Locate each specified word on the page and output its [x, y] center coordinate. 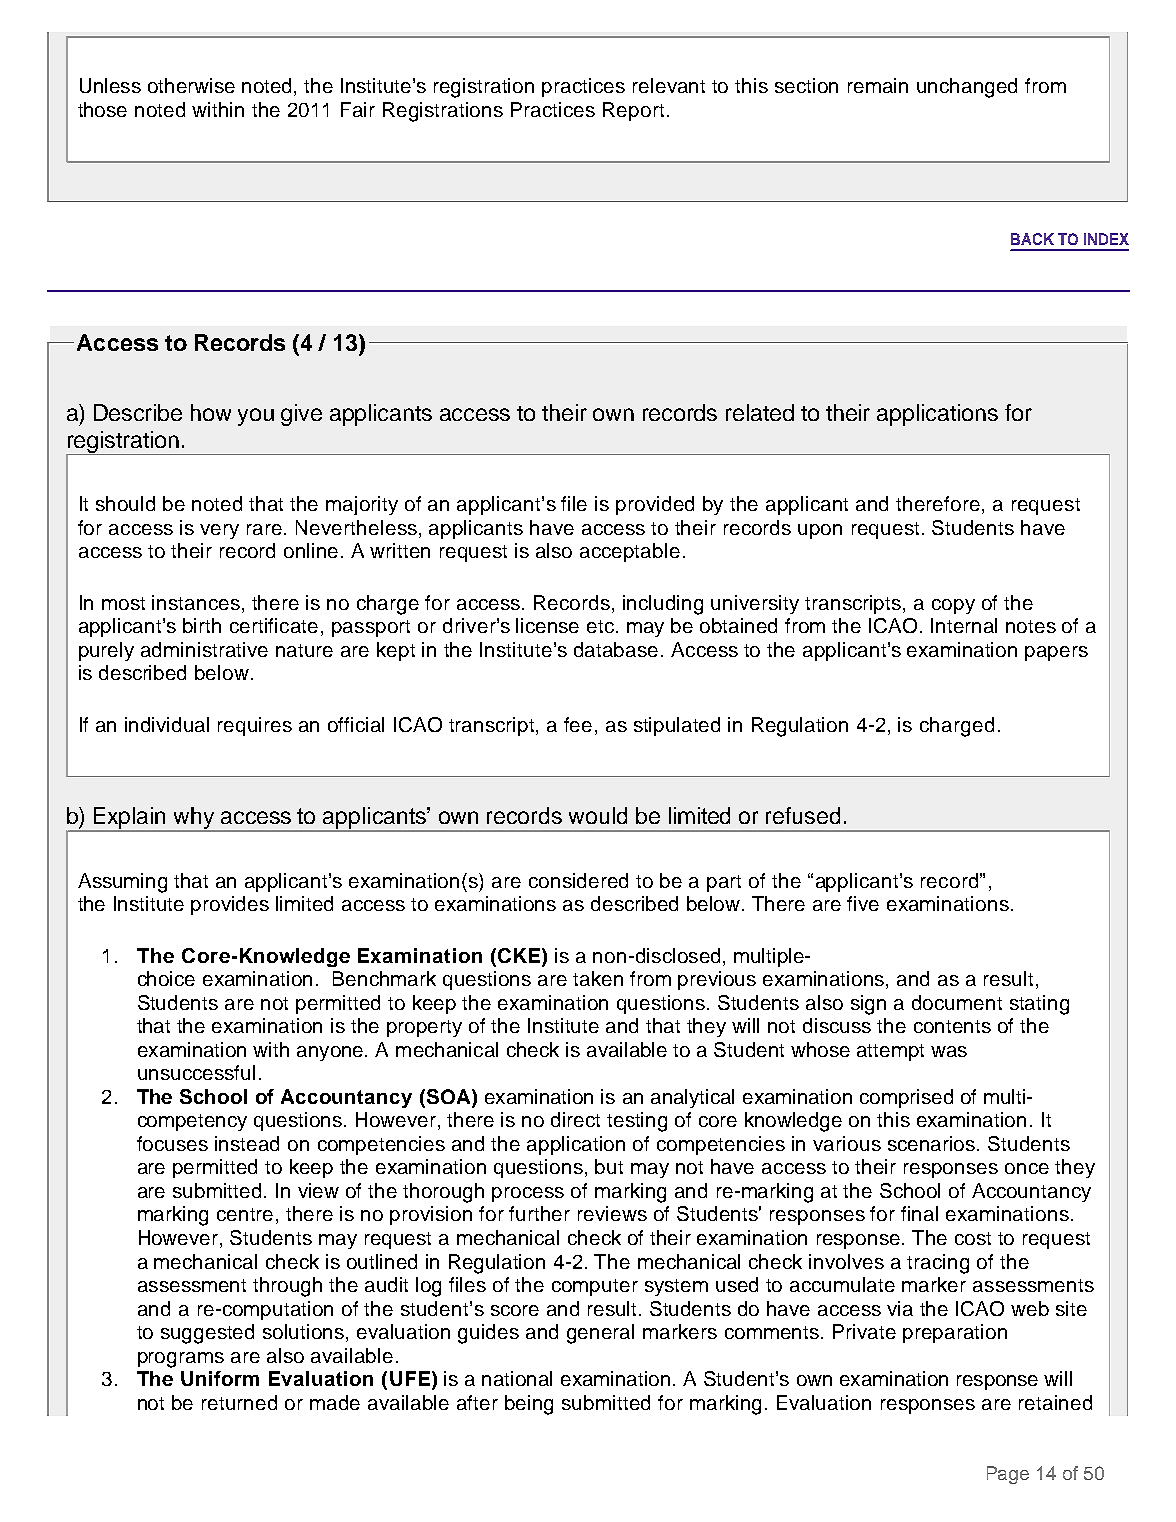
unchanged [967, 88]
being [529, 1405]
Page [1008, 1475]
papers [1056, 653]
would [598, 815]
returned [239, 1402]
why [194, 819]
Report [633, 111]
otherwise [191, 85]
